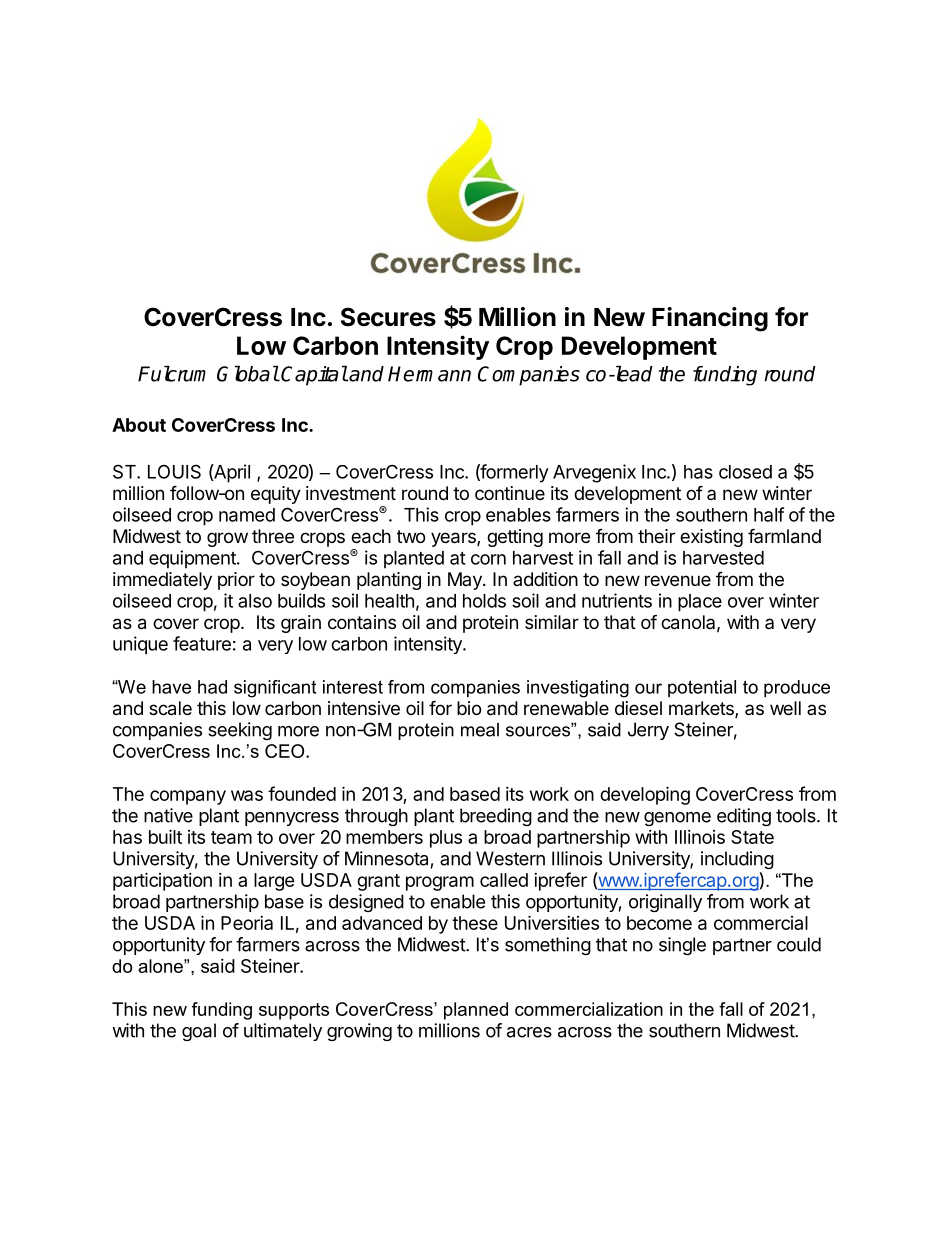 Image resolution: width=952 pixels, height=1233 pixels. I want to click on bio, so click(469, 708).
